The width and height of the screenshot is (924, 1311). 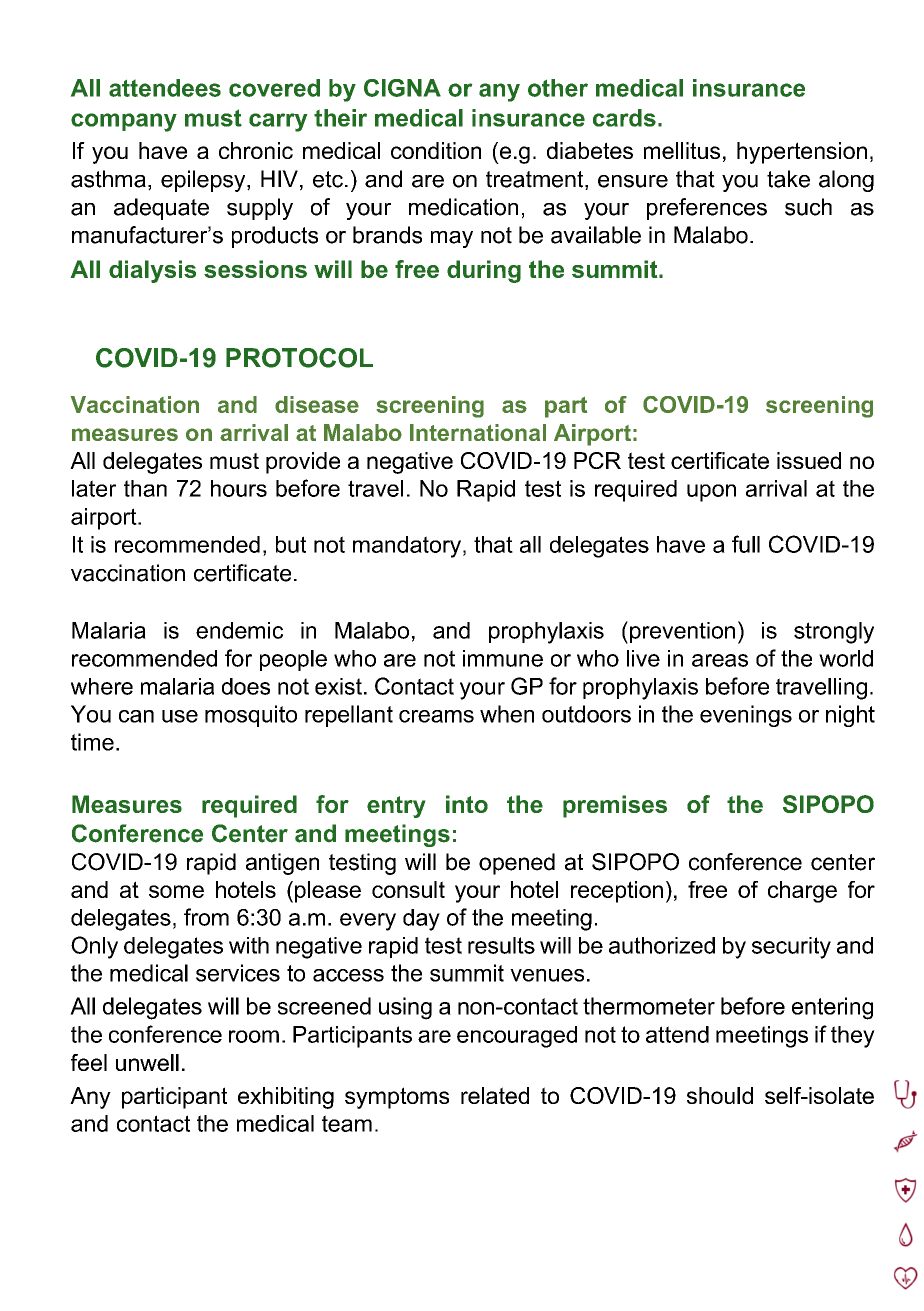 What do you see at coordinates (124, 122) in the screenshot?
I see `company` at bounding box center [124, 122].
